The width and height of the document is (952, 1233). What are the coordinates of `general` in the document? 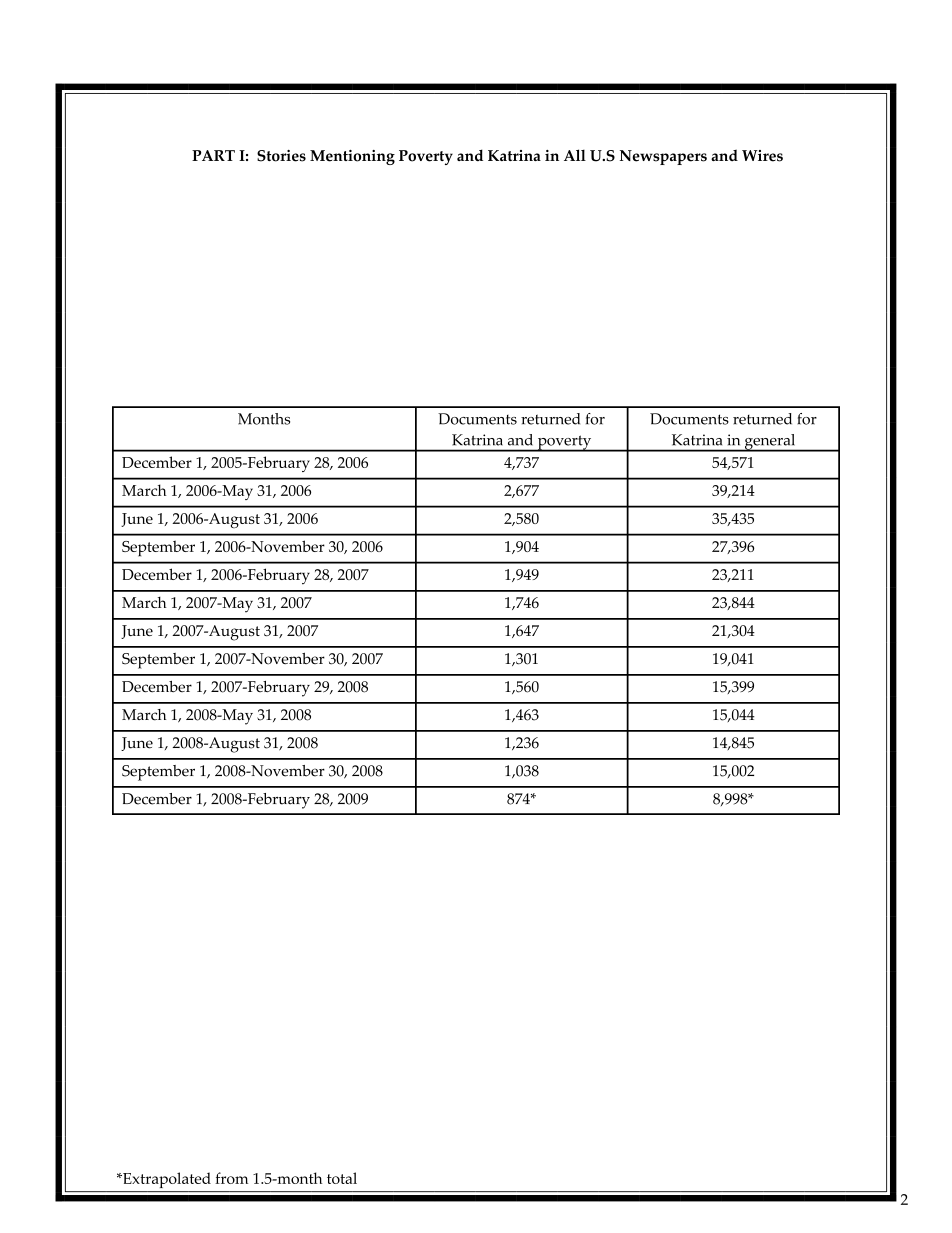 It's located at (770, 443).
